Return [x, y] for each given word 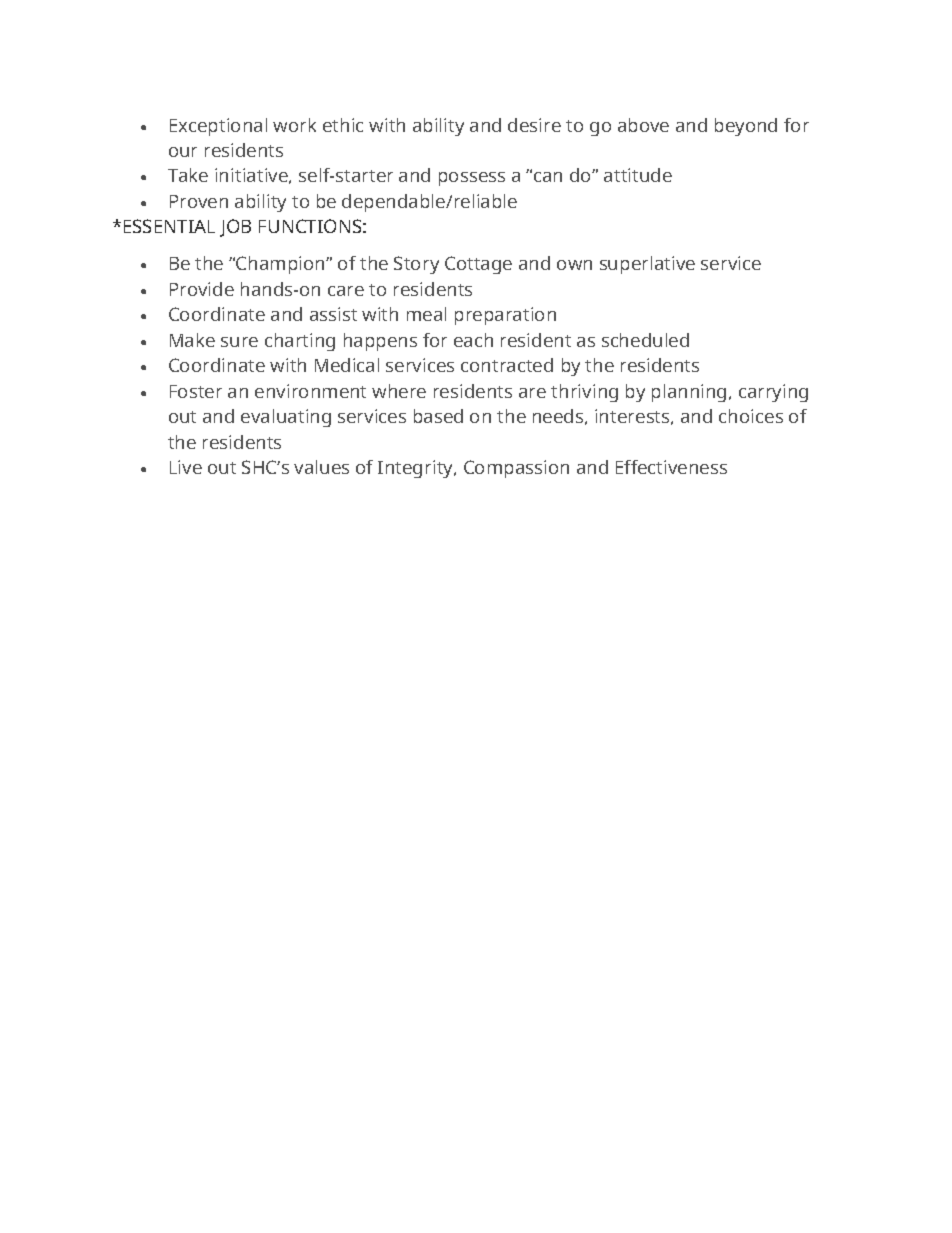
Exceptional [218, 127]
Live [186, 467]
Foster [196, 391]
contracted [507, 365]
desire [534, 125]
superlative [647, 265]
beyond [746, 127]
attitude [638, 175]
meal [426, 314]
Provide [202, 289]
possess [472, 179]
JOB [235, 228]
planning [689, 393]
